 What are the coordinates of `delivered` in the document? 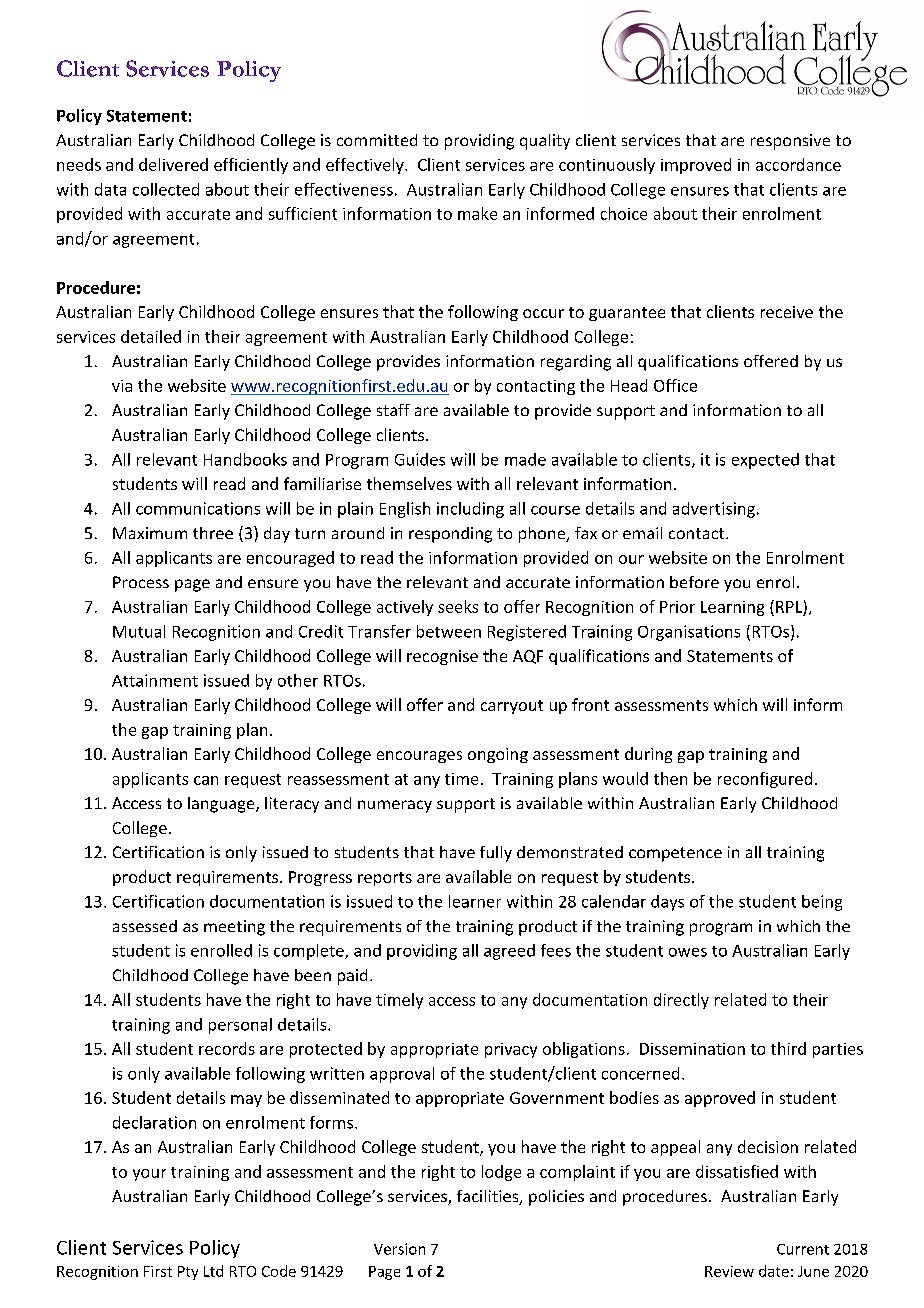 It's located at (173, 164).
